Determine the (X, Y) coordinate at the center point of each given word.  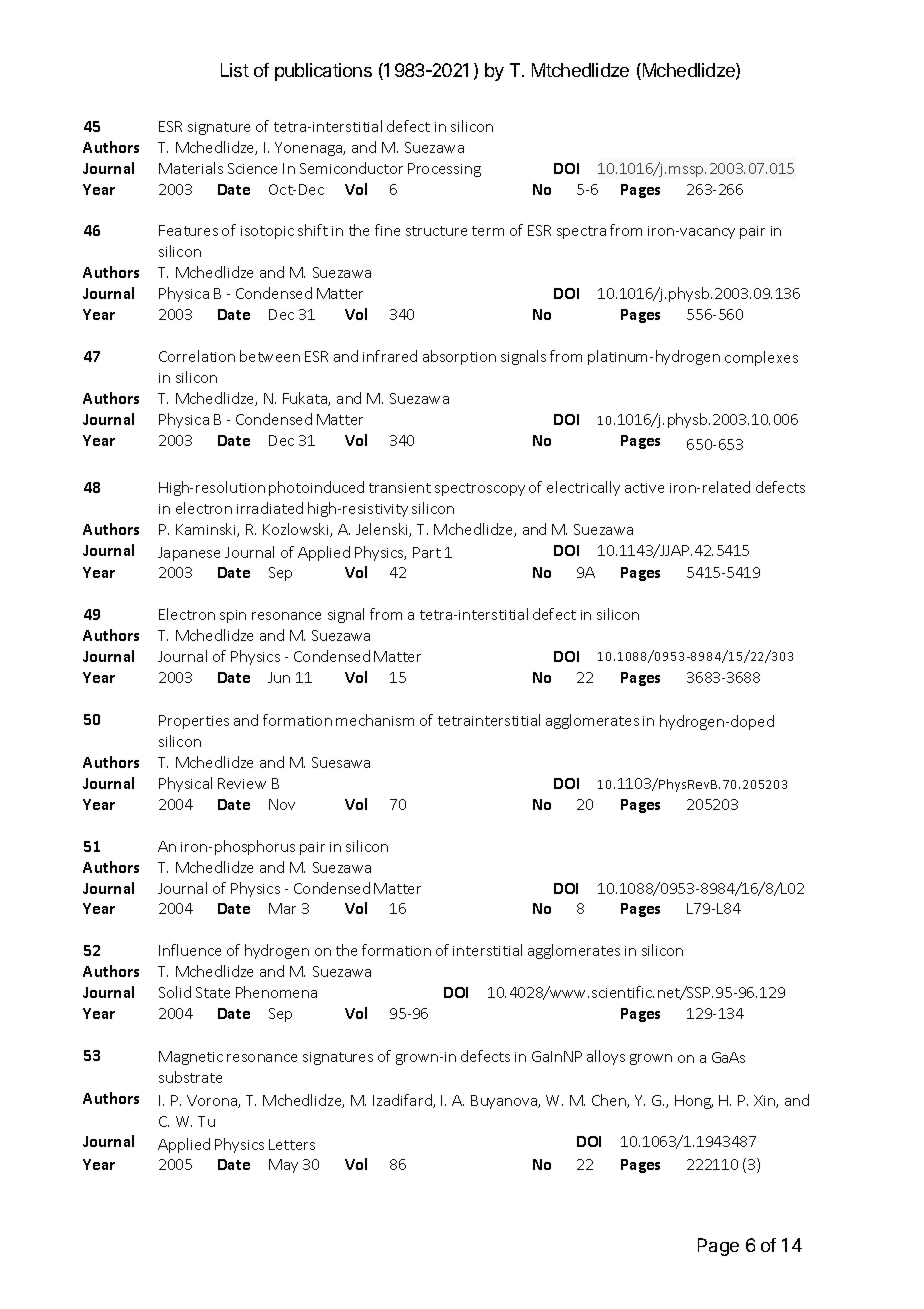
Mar (282, 908)
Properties (194, 722)
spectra (581, 232)
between (270, 356)
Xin (765, 1101)
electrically (583, 488)
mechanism (375, 720)
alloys (606, 1057)
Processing (444, 170)
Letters (292, 1144)
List (235, 70)
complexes (761, 358)
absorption (459, 357)
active (644, 488)
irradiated (270, 508)
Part (427, 552)
